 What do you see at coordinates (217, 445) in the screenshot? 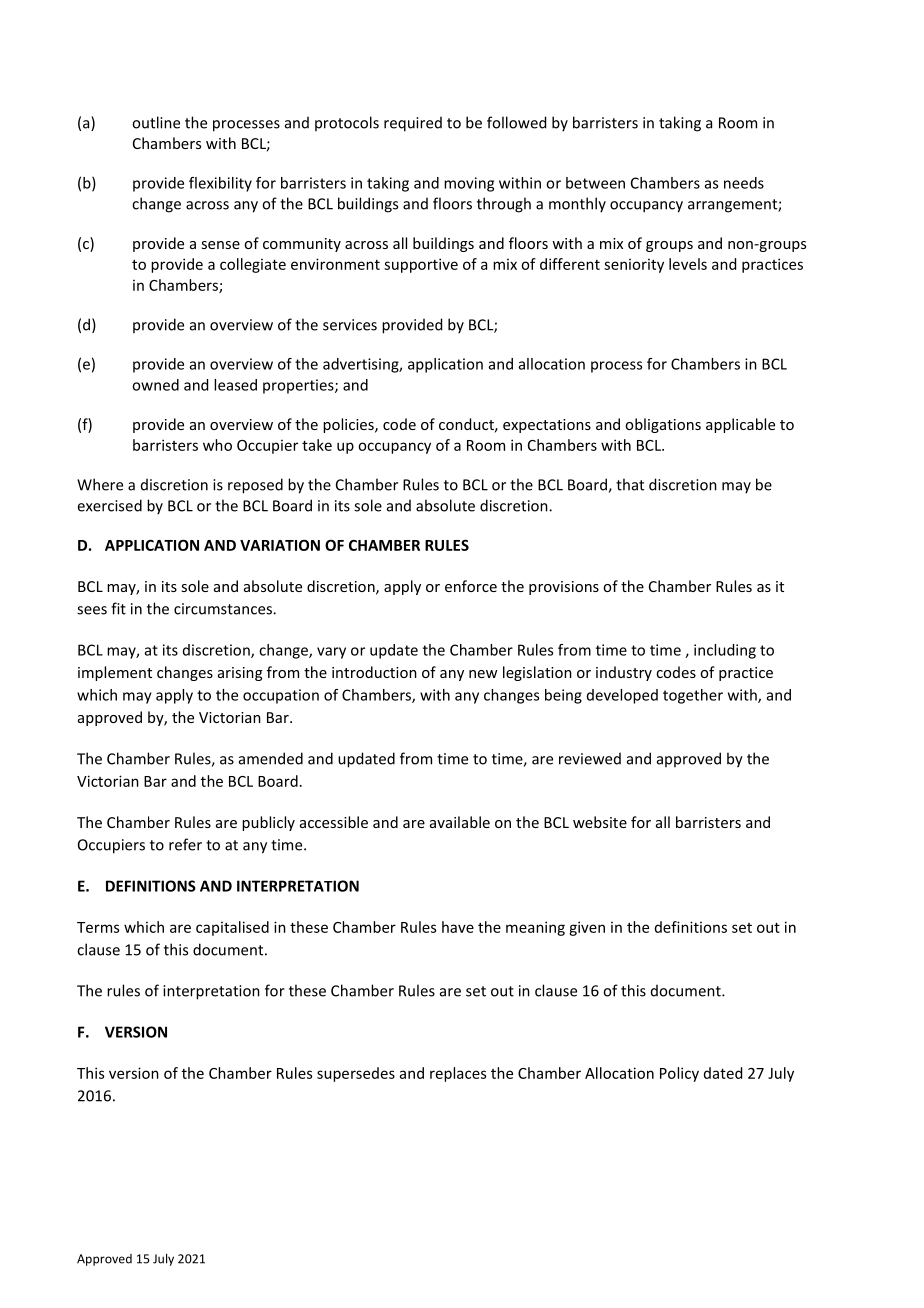
I see `who` at bounding box center [217, 445].
